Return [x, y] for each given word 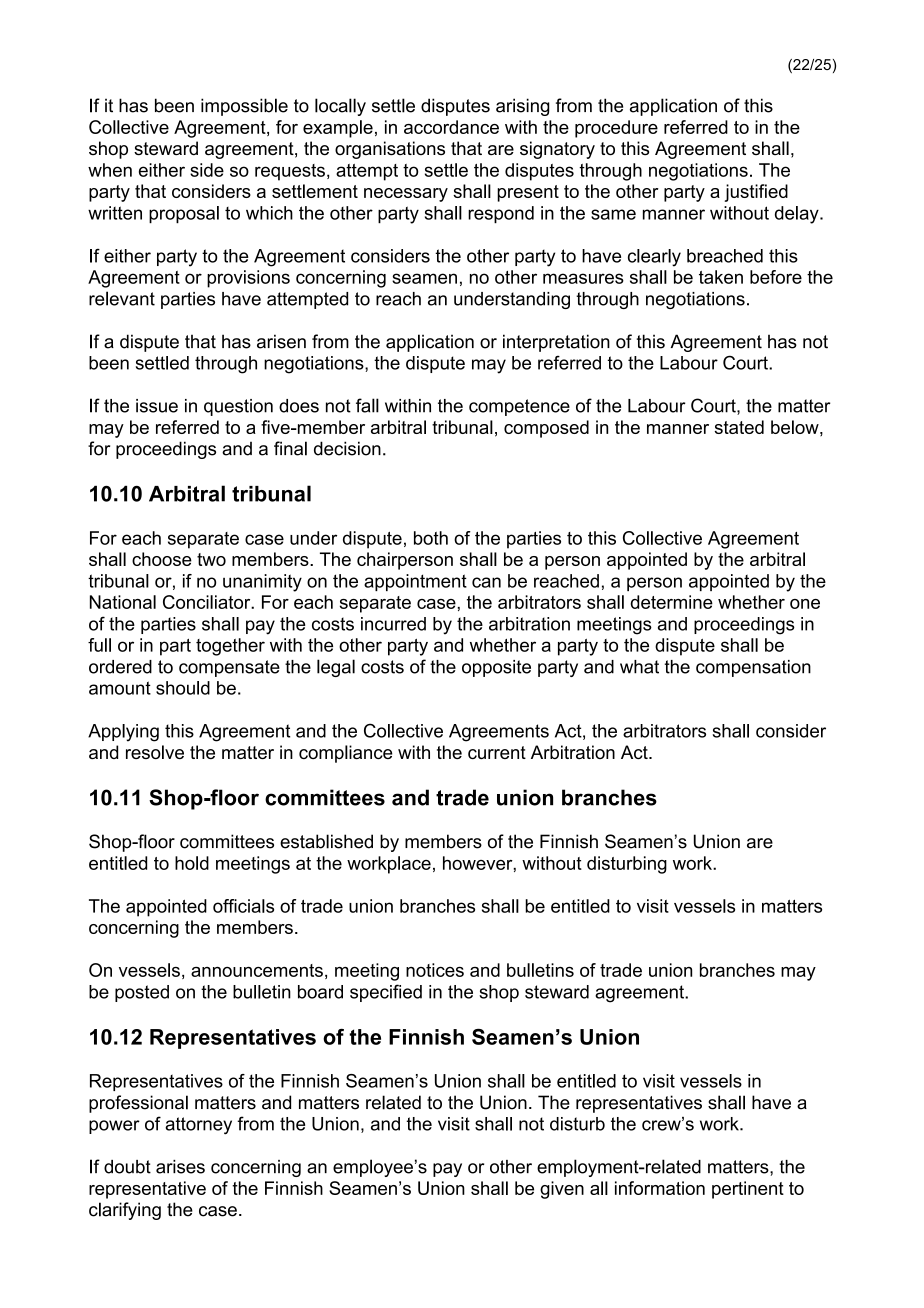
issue [157, 406]
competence [519, 407]
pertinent [748, 1190]
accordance [451, 127]
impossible [244, 107]
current [497, 752]
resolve [155, 752]
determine [671, 602]
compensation [753, 668]
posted [142, 993]
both [431, 538]
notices [435, 970]
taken [721, 277]
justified [756, 193]
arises [180, 1167]
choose [162, 559]
